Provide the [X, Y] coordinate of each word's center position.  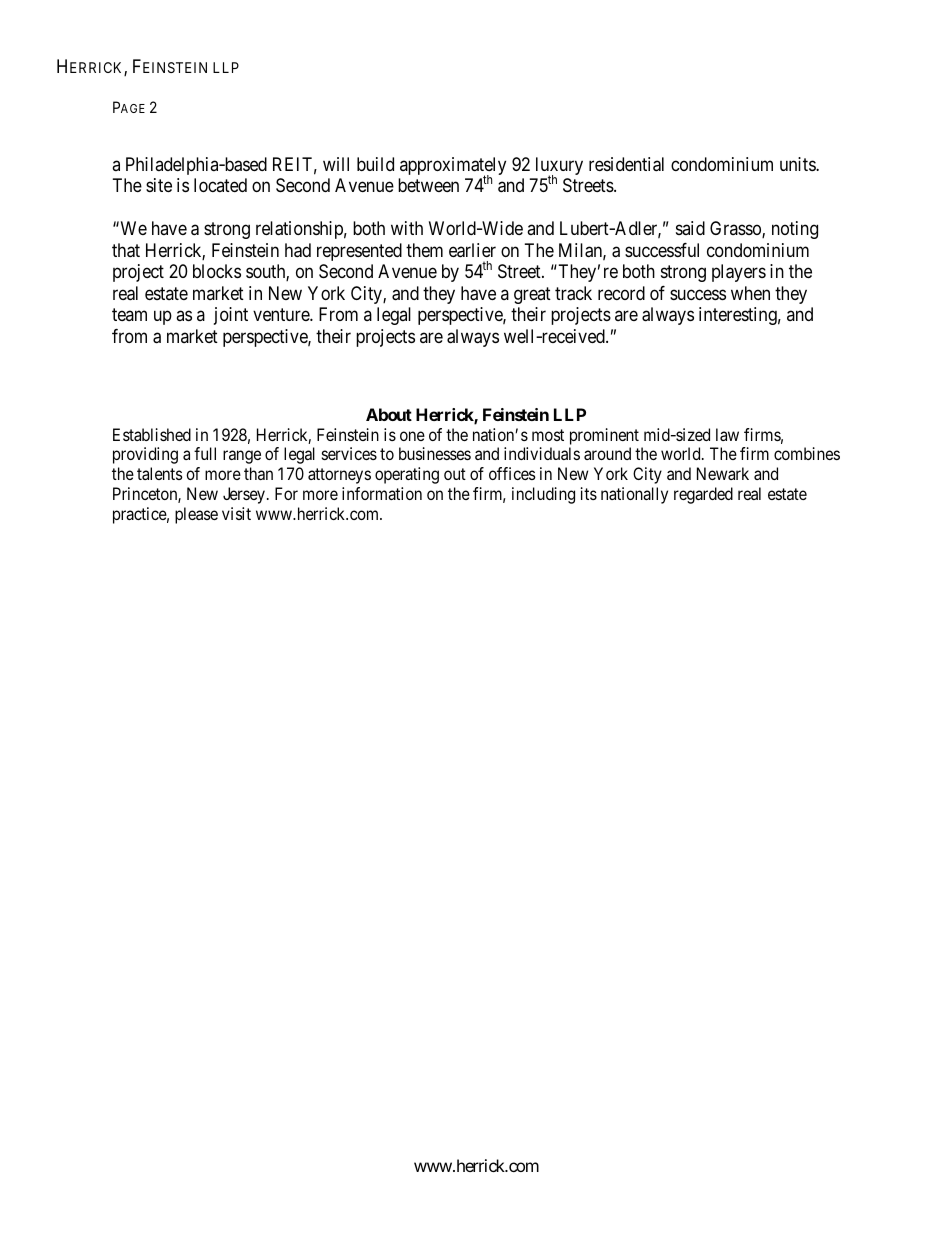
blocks [217, 271]
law [727, 434]
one [412, 436]
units [798, 164]
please [196, 515]
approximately [453, 167]
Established [152, 434]
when [750, 293]
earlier [472, 250]
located [220, 185]
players [739, 273]
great [532, 295]
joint [231, 316]
